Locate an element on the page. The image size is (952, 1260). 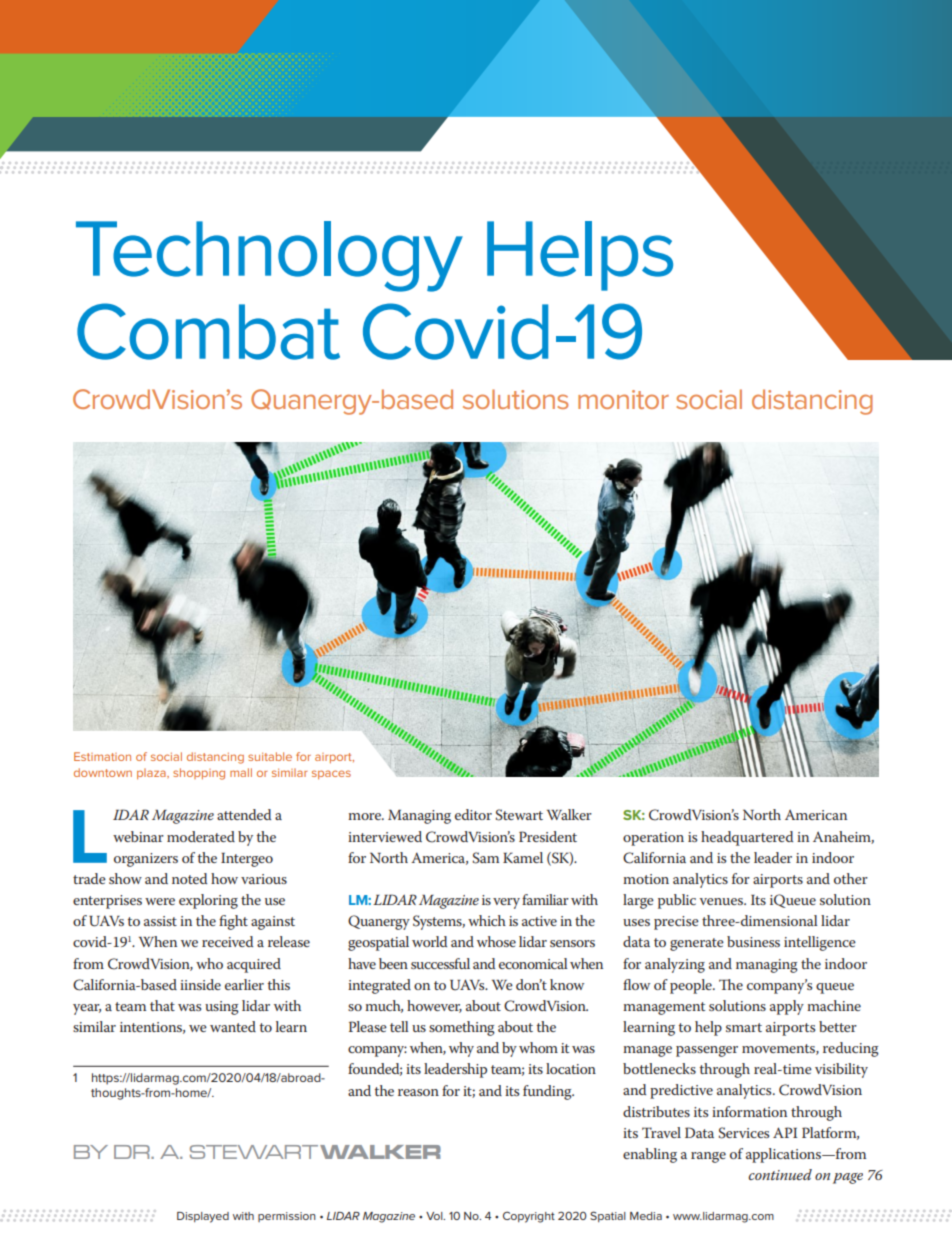
Vol is located at coordinates (435, 1216).
